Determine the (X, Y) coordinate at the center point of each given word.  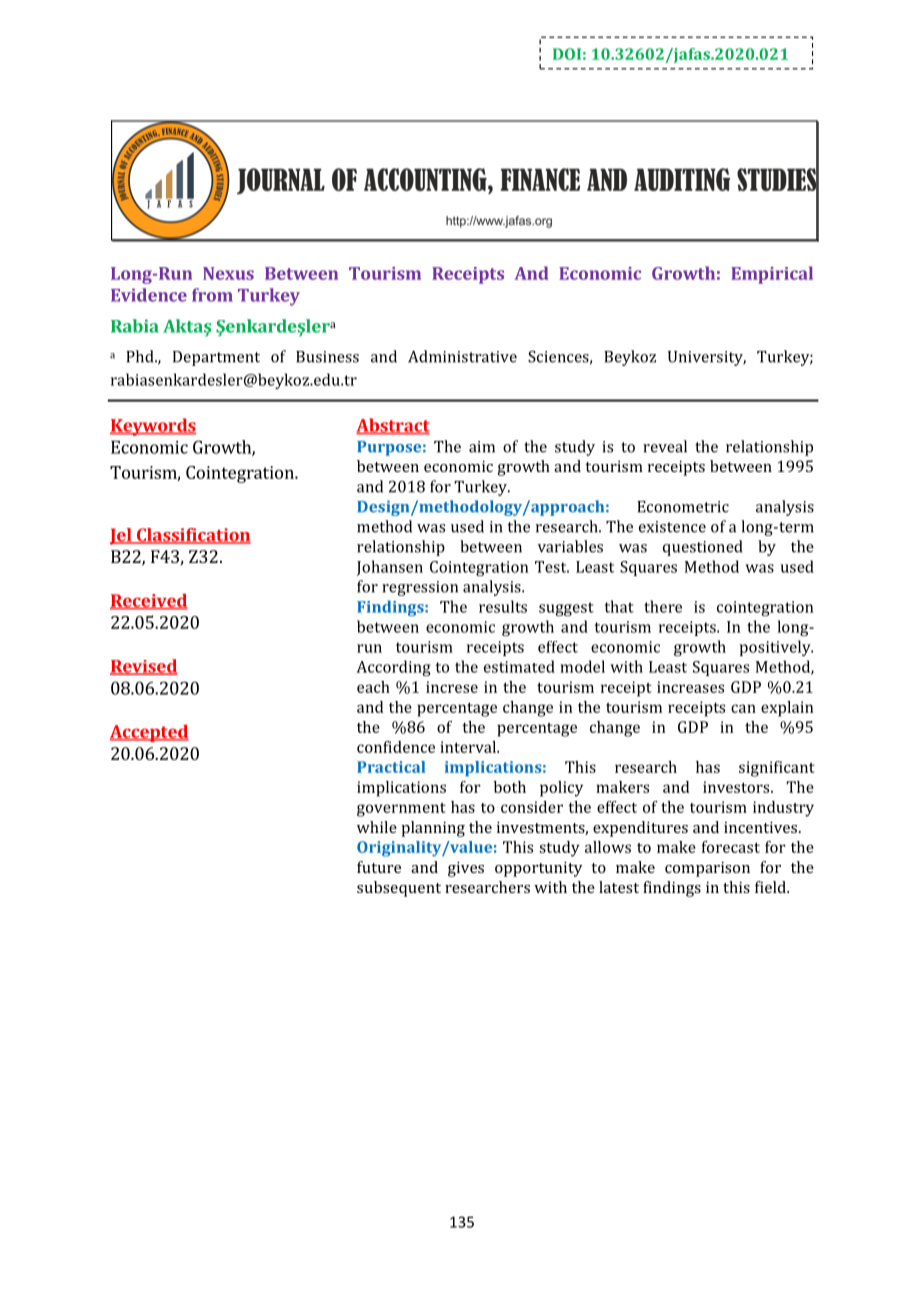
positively (776, 648)
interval (469, 747)
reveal (665, 446)
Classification (192, 536)
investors (737, 787)
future (379, 867)
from (212, 295)
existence (672, 527)
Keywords (153, 427)
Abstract (393, 426)
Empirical (772, 275)
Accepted (149, 733)
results (503, 606)
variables (570, 546)
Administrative (462, 356)
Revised (144, 667)
